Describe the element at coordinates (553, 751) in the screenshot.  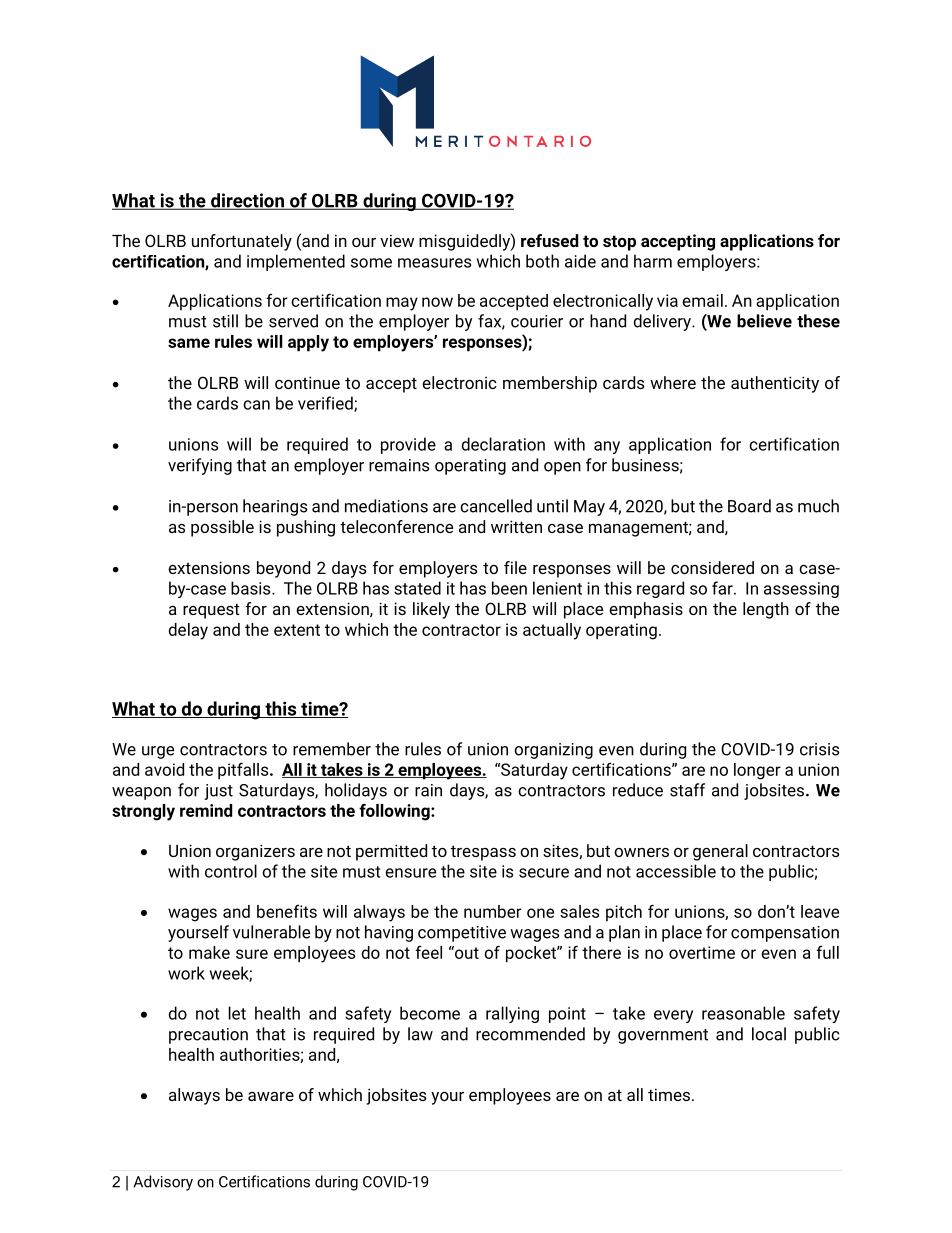
I see `organizing` at that location.
